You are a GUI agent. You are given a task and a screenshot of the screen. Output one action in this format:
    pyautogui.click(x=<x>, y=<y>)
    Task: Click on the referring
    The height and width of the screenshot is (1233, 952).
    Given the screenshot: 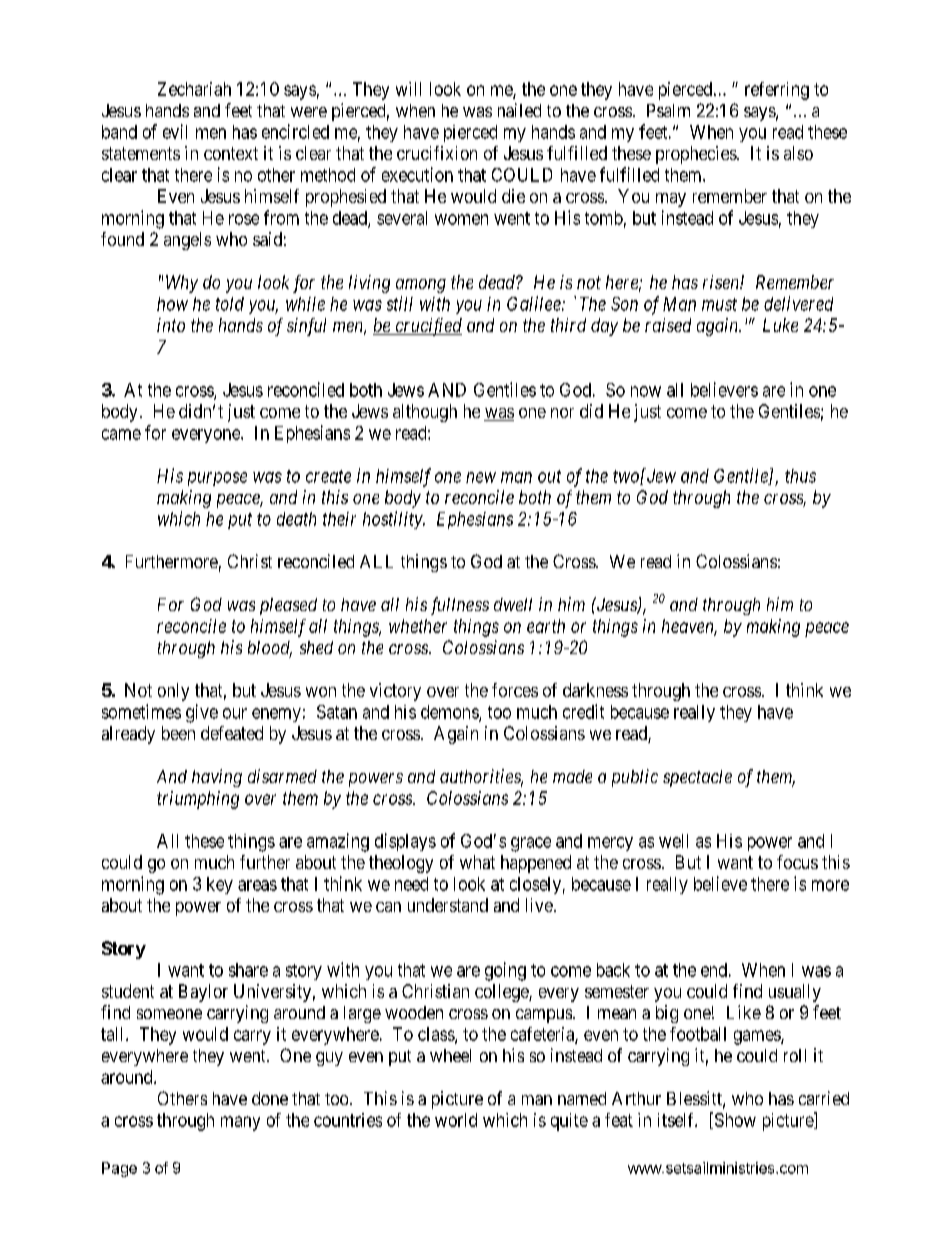 What is the action you would take?
    pyautogui.click(x=777, y=91)
